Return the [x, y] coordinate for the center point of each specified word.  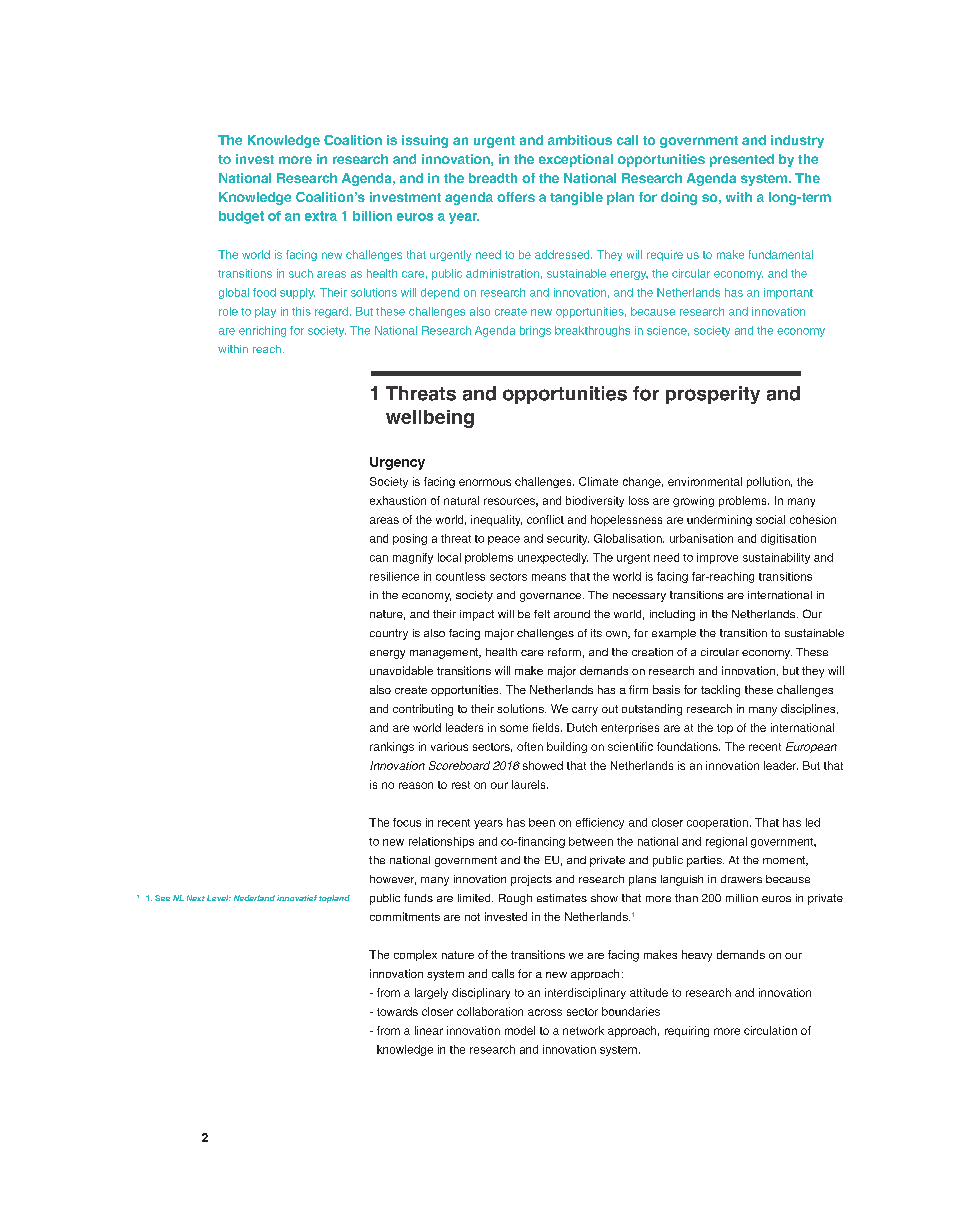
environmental [705, 481]
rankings [392, 747]
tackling [720, 691]
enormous [485, 482]
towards [397, 1011]
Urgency [397, 463]
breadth [493, 178]
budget [241, 217]
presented [742, 160]
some [514, 728]
